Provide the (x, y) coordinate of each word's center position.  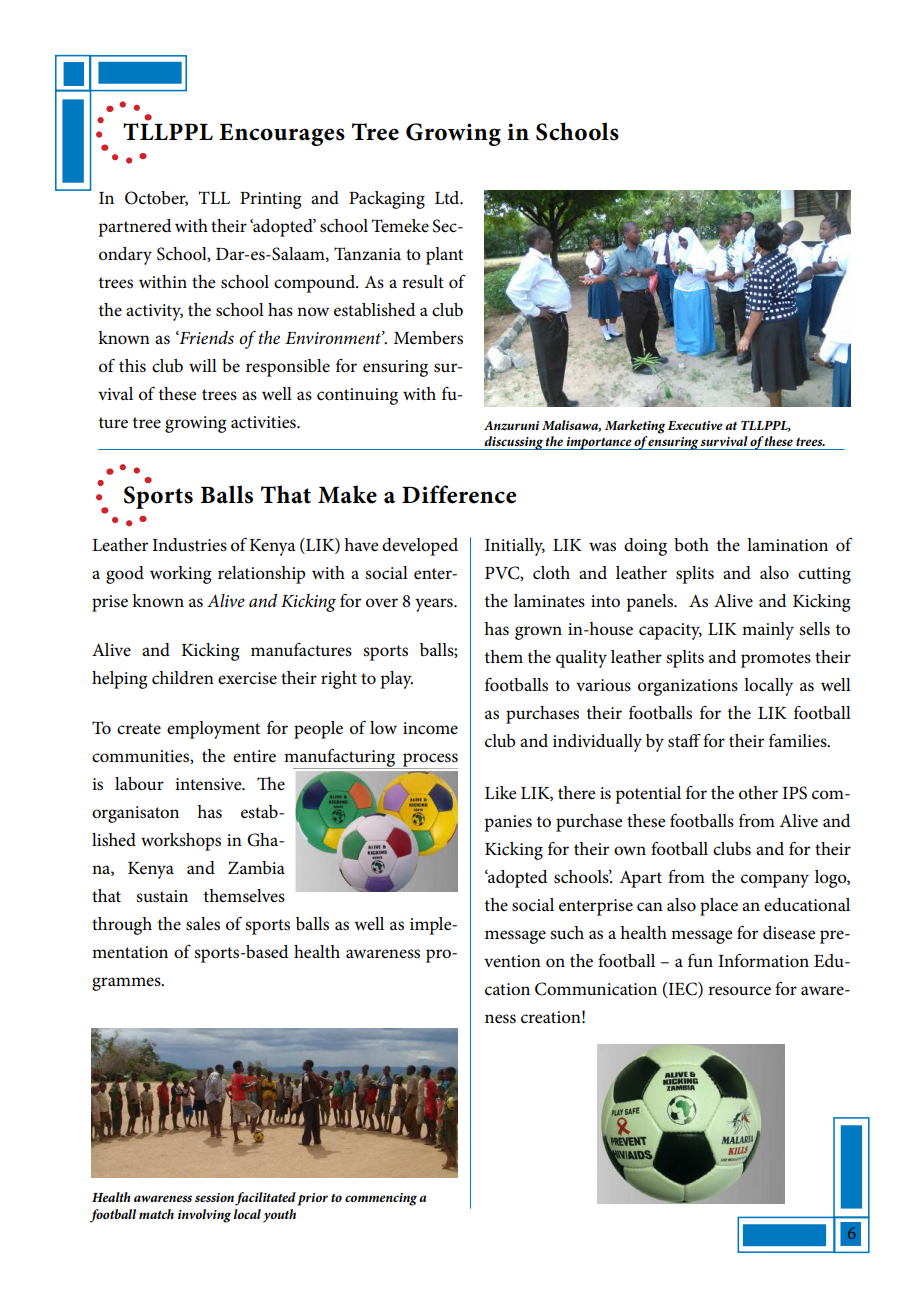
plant (444, 256)
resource (739, 991)
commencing (381, 1199)
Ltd (448, 197)
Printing (270, 200)
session (214, 1197)
